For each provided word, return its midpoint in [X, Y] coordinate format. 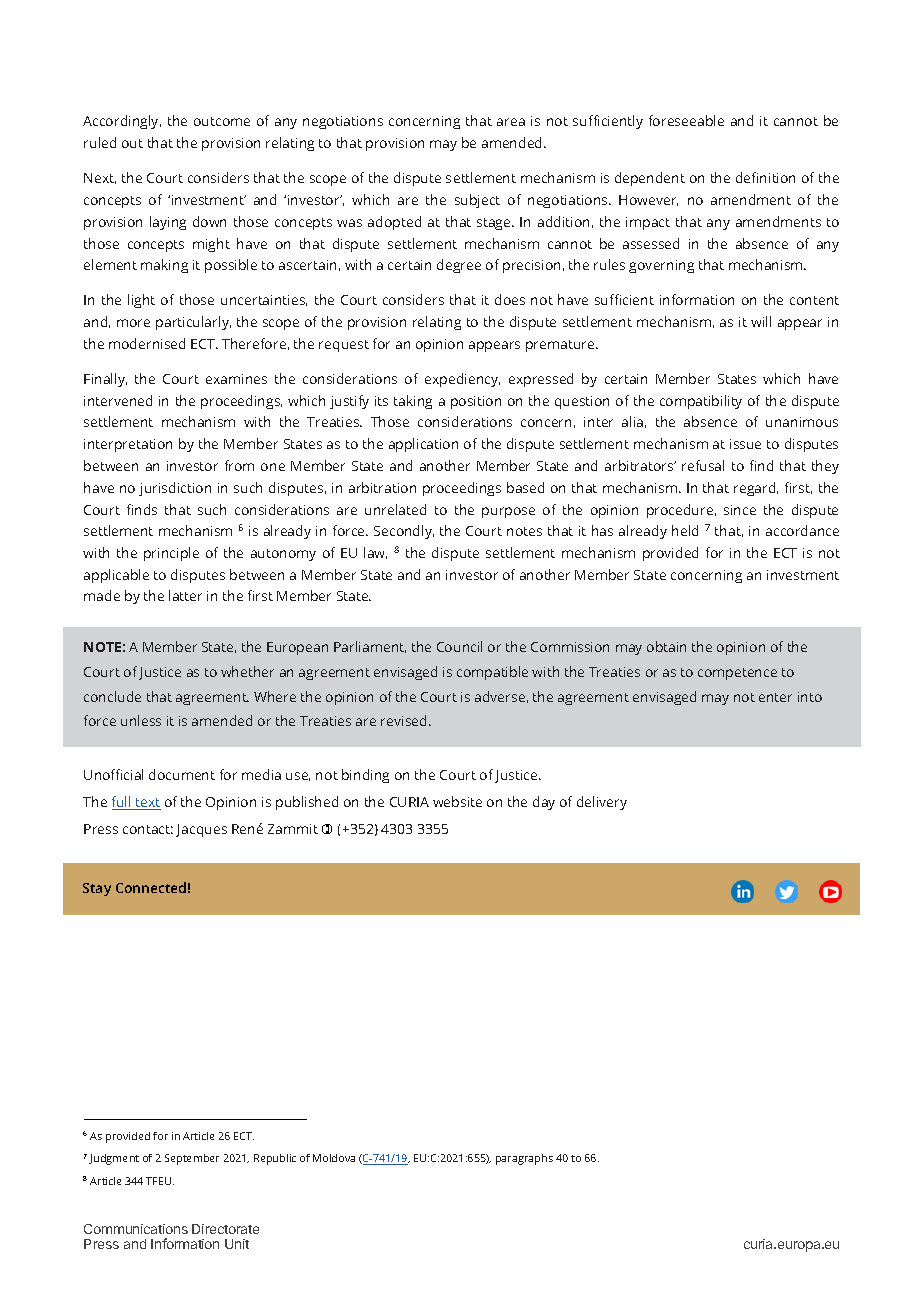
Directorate [225, 1229]
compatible [492, 673]
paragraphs [524, 1159]
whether [247, 671]
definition [765, 177]
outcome [222, 121]
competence [737, 674]
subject [477, 201]
